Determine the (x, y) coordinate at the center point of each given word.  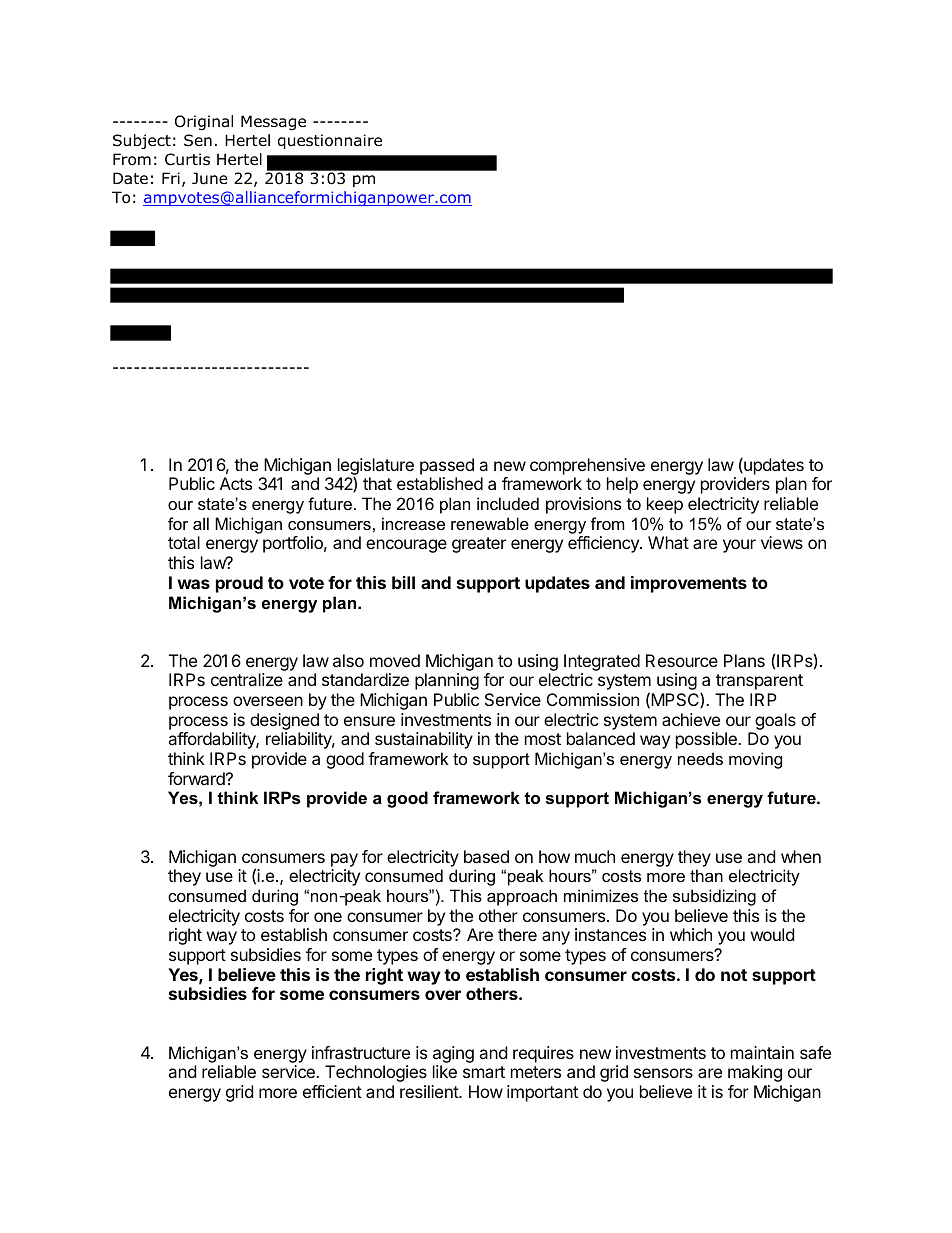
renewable (490, 523)
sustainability (424, 740)
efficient (332, 1091)
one (328, 917)
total (184, 542)
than (706, 875)
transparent (759, 682)
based (486, 856)
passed (447, 466)
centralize (247, 679)
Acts (236, 483)
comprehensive (587, 466)
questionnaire (330, 141)
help (622, 485)
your (739, 546)
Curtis (187, 159)
